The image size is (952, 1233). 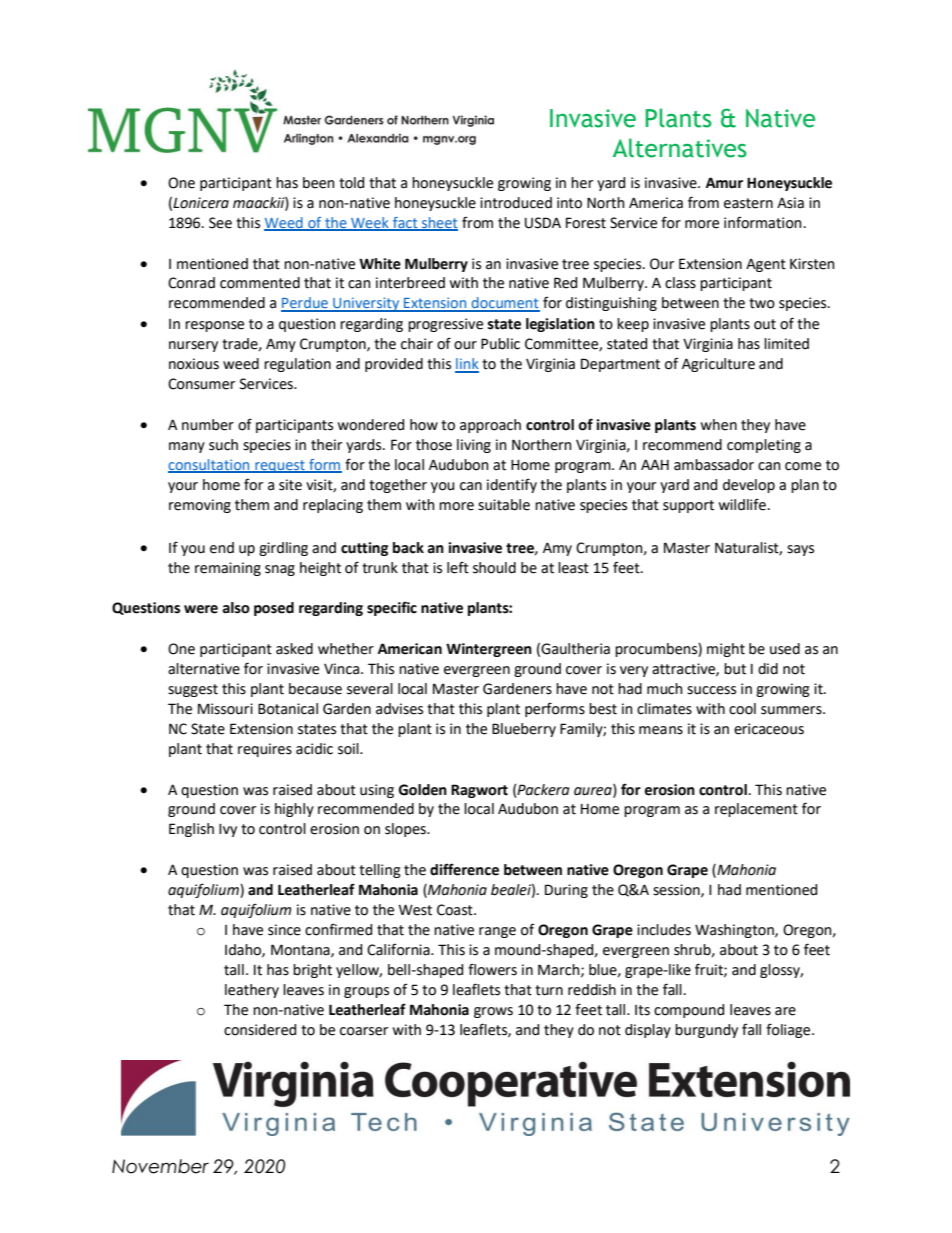 What do you see at coordinates (160, 1166) in the screenshot?
I see `November` at bounding box center [160, 1166].
